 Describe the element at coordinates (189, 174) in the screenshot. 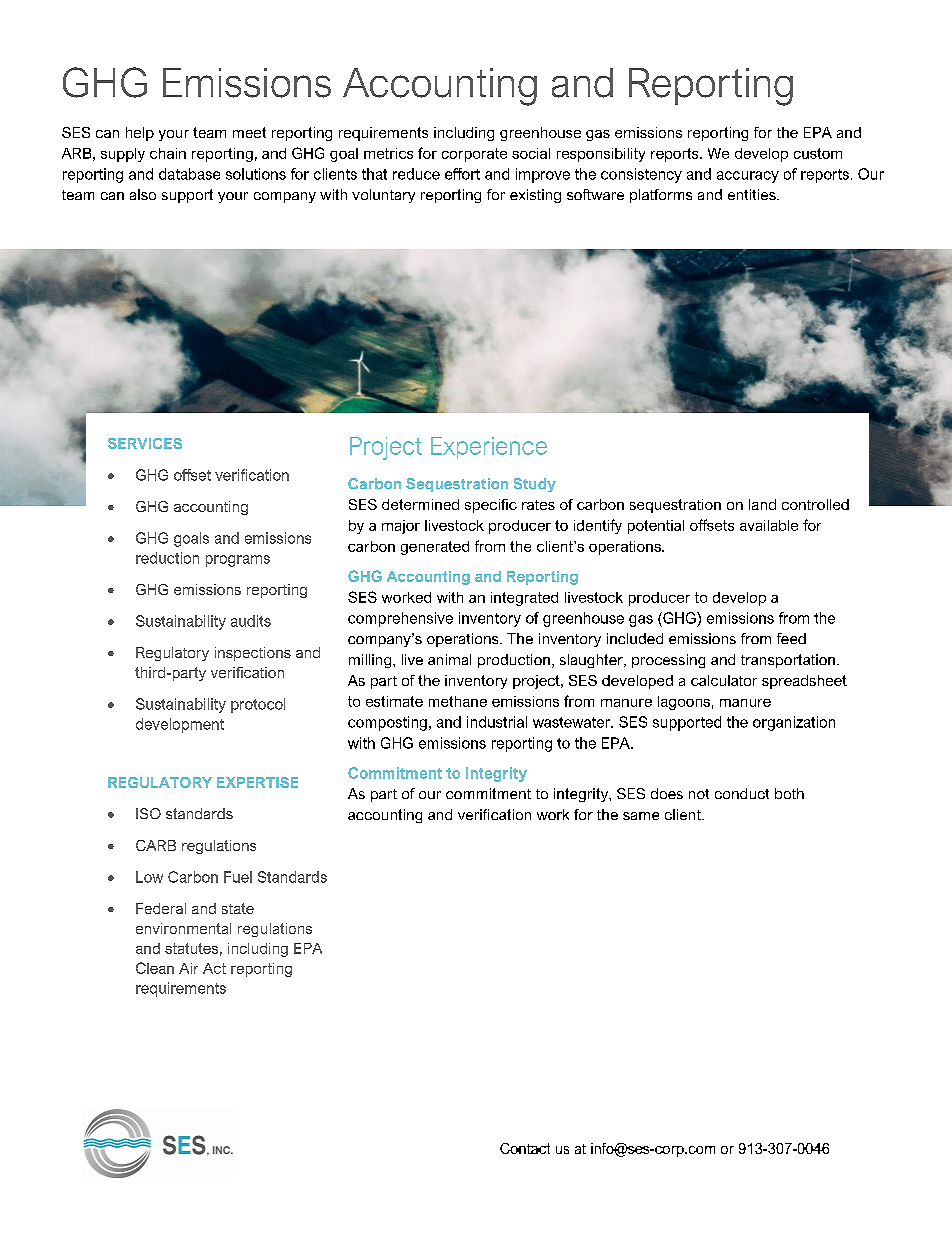

I see `database` at that location.
